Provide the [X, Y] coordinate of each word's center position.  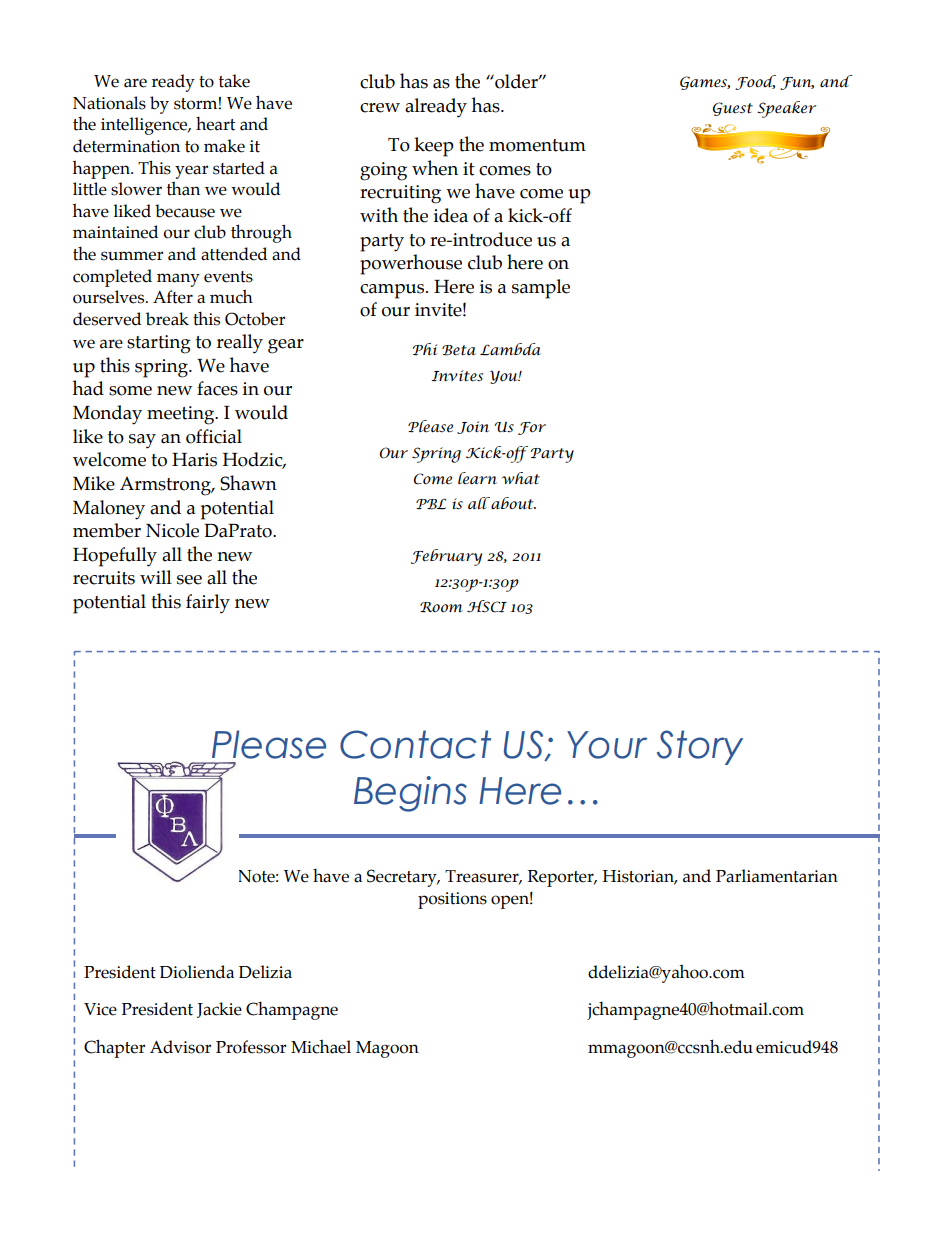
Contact [415, 744]
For [532, 428]
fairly [208, 604]
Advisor [180, 1047]
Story [700, 747]
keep [434, 147]
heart [215, 124]
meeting [182, 415]
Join [473, 427]
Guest [733, 109]
